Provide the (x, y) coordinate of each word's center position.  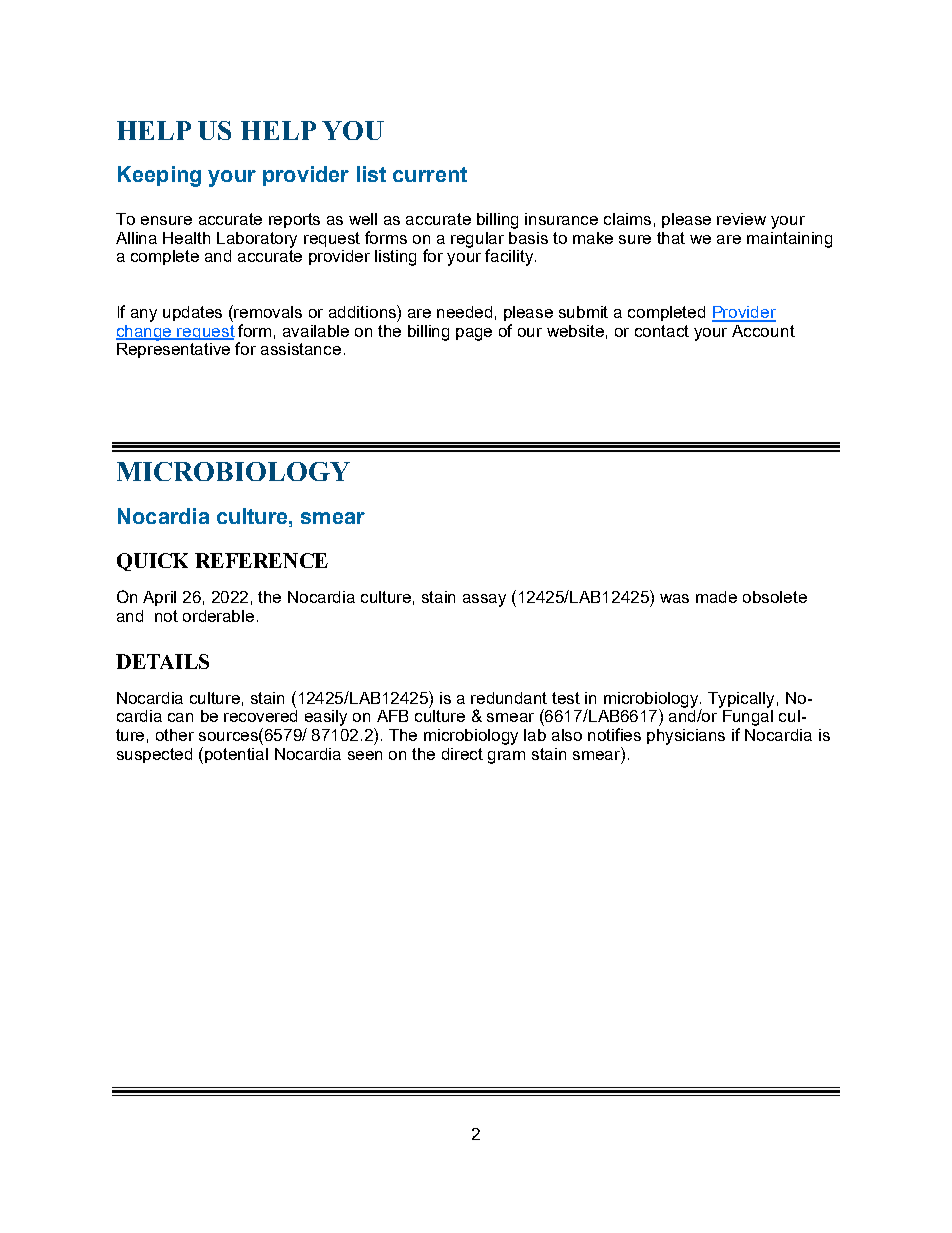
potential (236, 755)
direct (462, 754)
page (474, 334)
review (741, 219)
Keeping (159, 176)
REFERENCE (261, 560)
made (716, 597)
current (430, 174)
